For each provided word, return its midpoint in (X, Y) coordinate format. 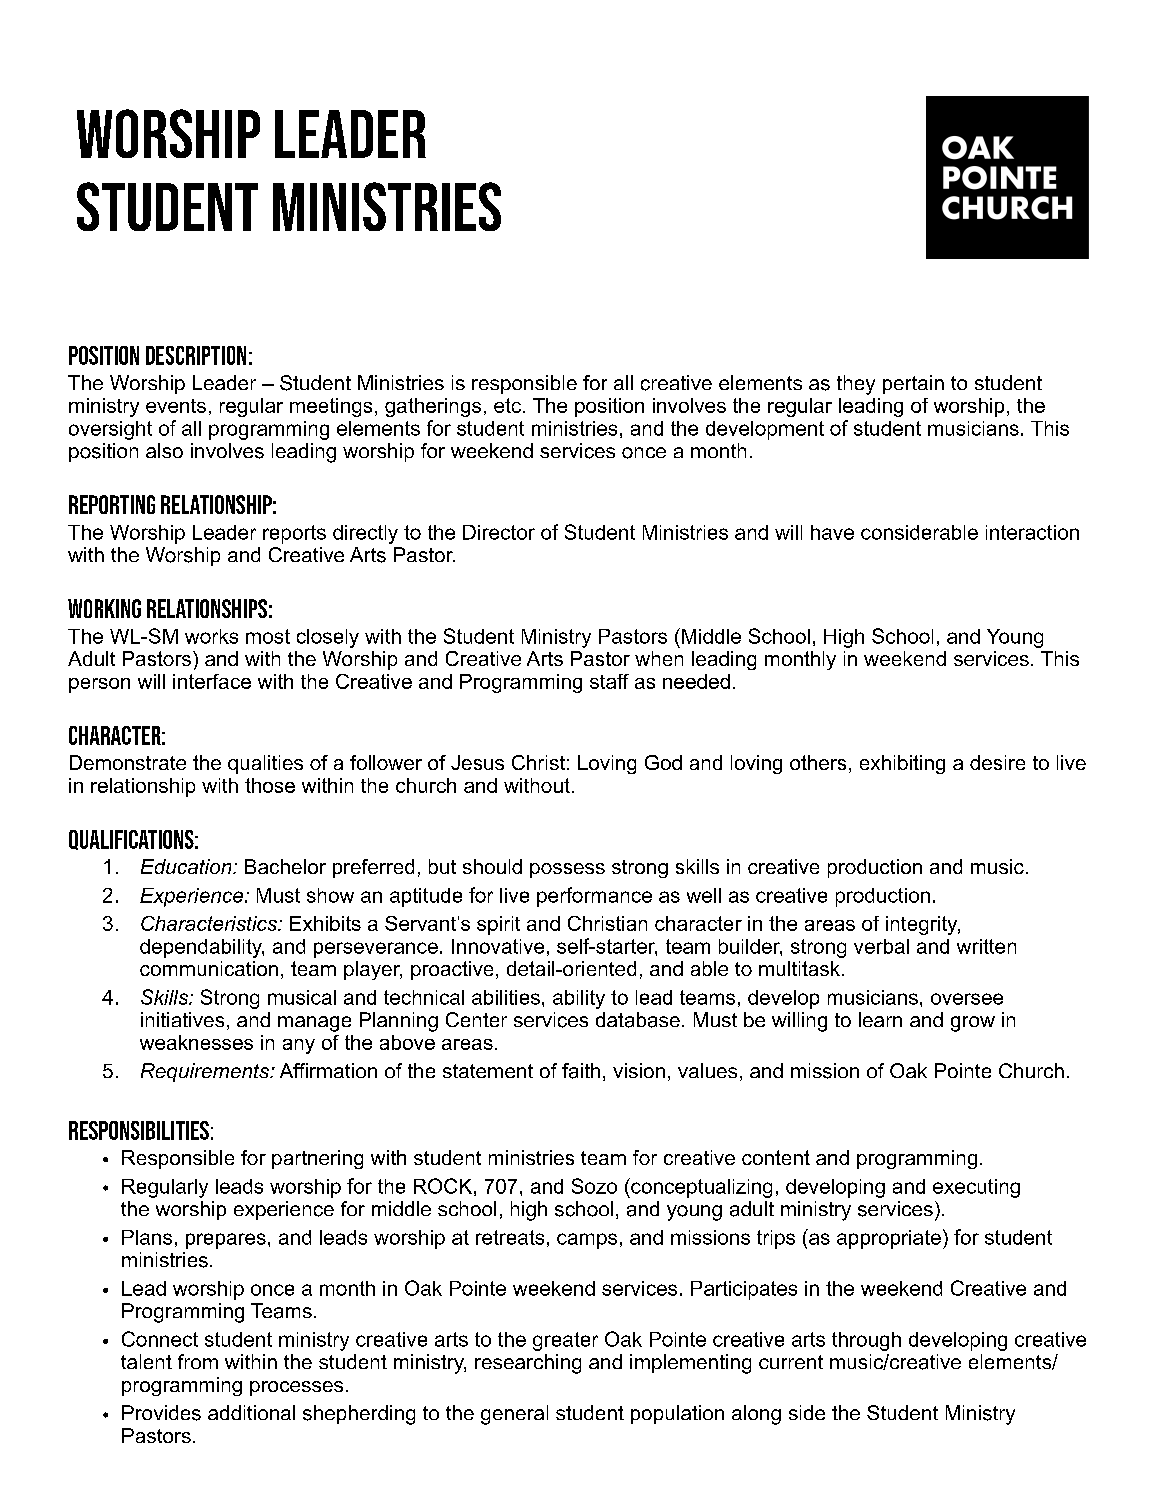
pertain (913, 384)
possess (567, 870)
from (198, 1361)
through (866, 1341)
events (176, 406)
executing (976, 1188)
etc (507, 405)
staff (609, 681)
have (832, 532)
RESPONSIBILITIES (139, 1130)
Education (187, 866)
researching (528, 1364)
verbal (881, 946)
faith (581, 1071)
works (211, 636)
